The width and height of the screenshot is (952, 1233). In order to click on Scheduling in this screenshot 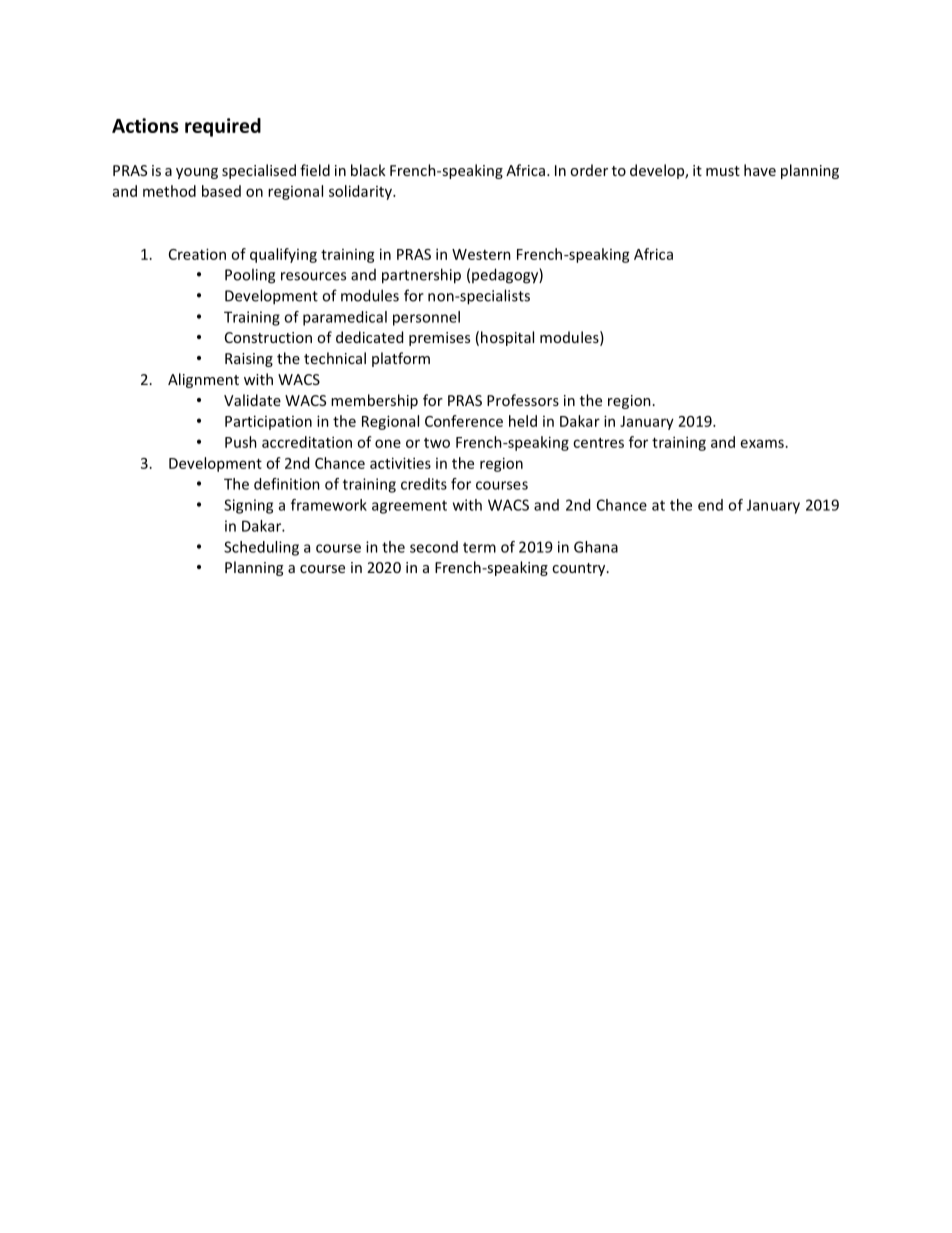, I will do `click(261, 548)`.
